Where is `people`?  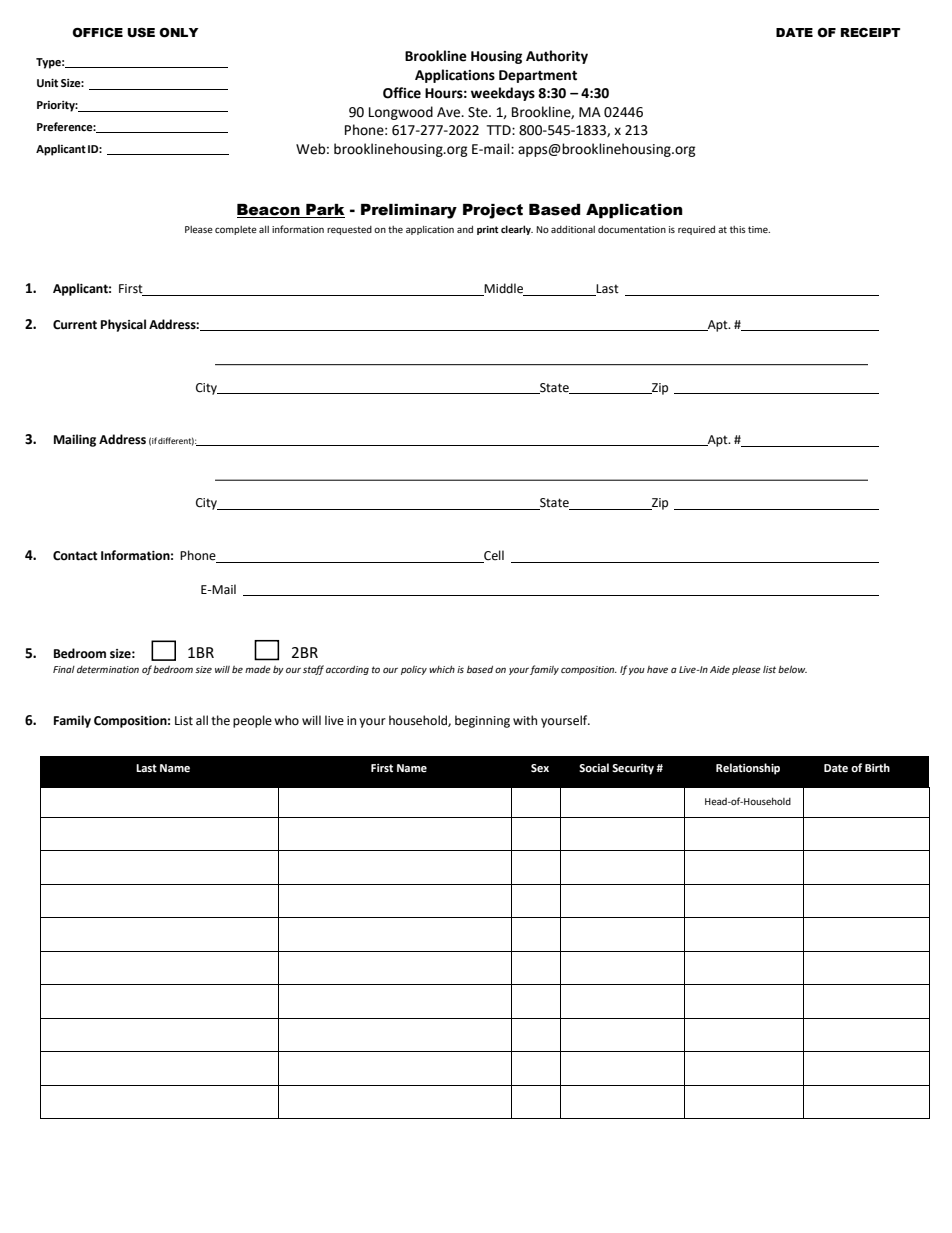
people is located at coordinates (252, 721).
